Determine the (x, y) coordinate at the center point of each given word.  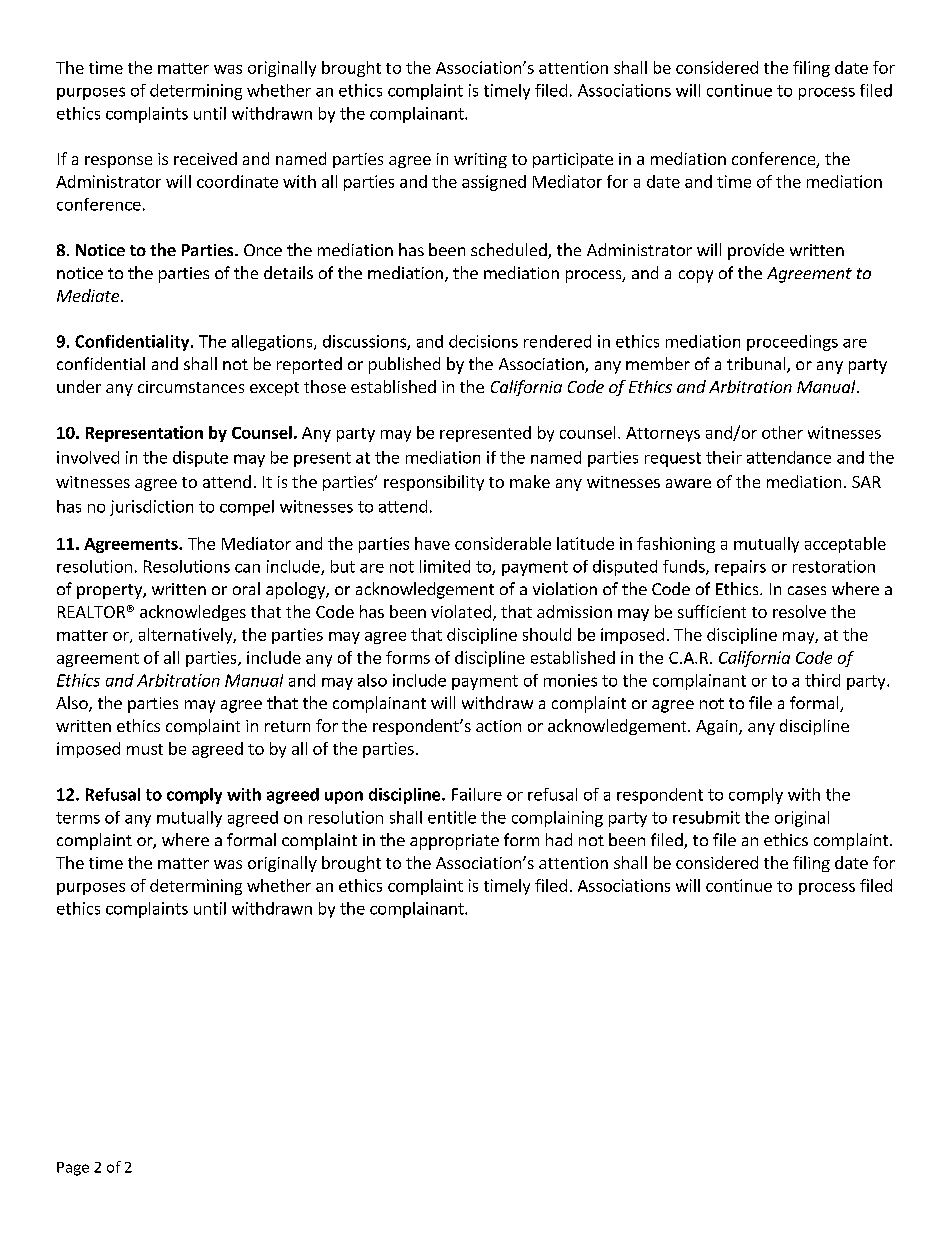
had (559, 839)
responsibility (434, 483)
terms (78, 818)
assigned (494, 183)
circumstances (191, 387)
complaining (557, 819)
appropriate (454, 842)
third (822, 680)
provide (756, 251)
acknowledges (193, 613)
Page (73, 1169)
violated (461, 611)
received (205, 158)
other (782, 432)
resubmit (706, 817)
